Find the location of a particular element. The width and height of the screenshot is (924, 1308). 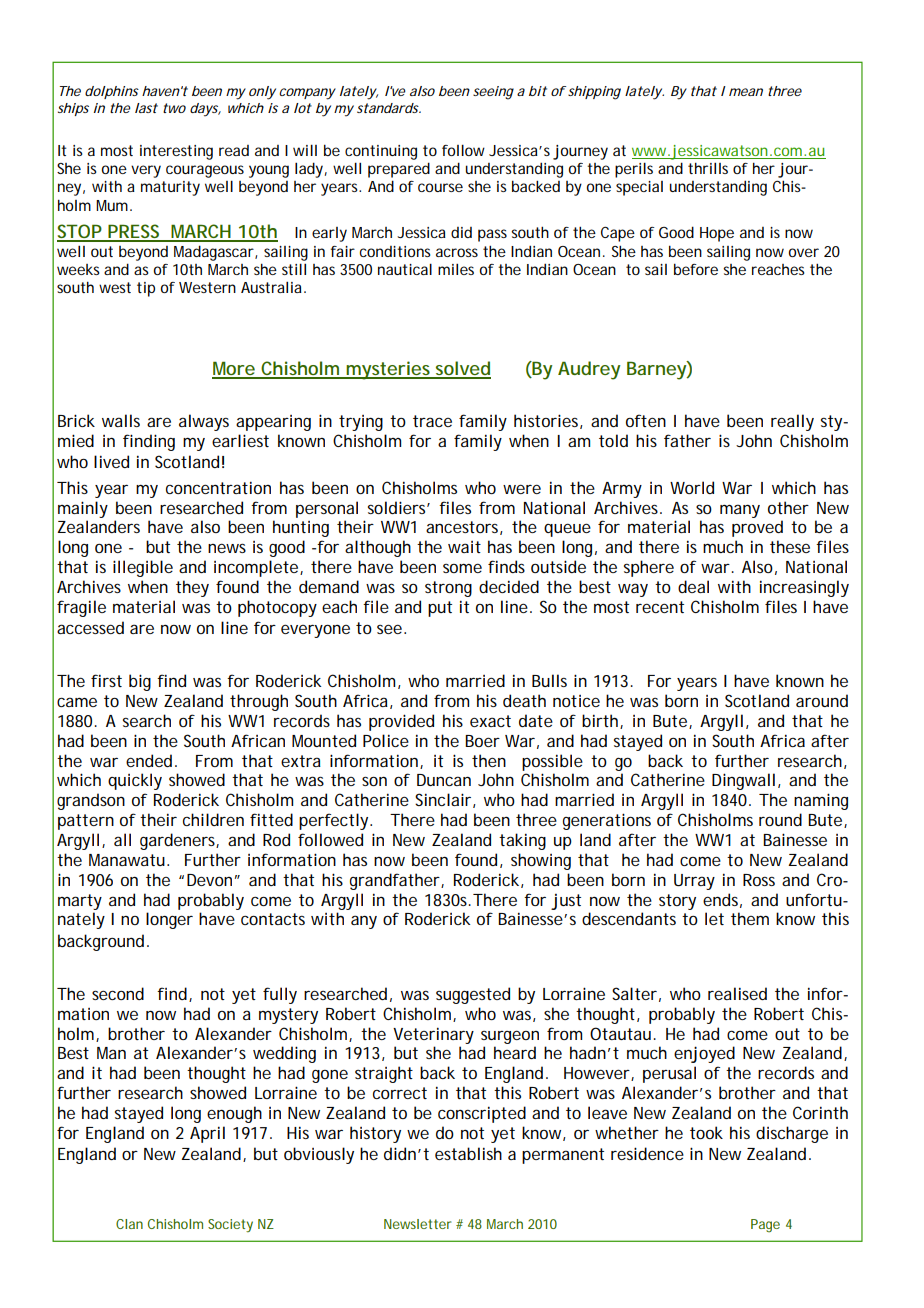

walls is located at coordinates (121, 420).
